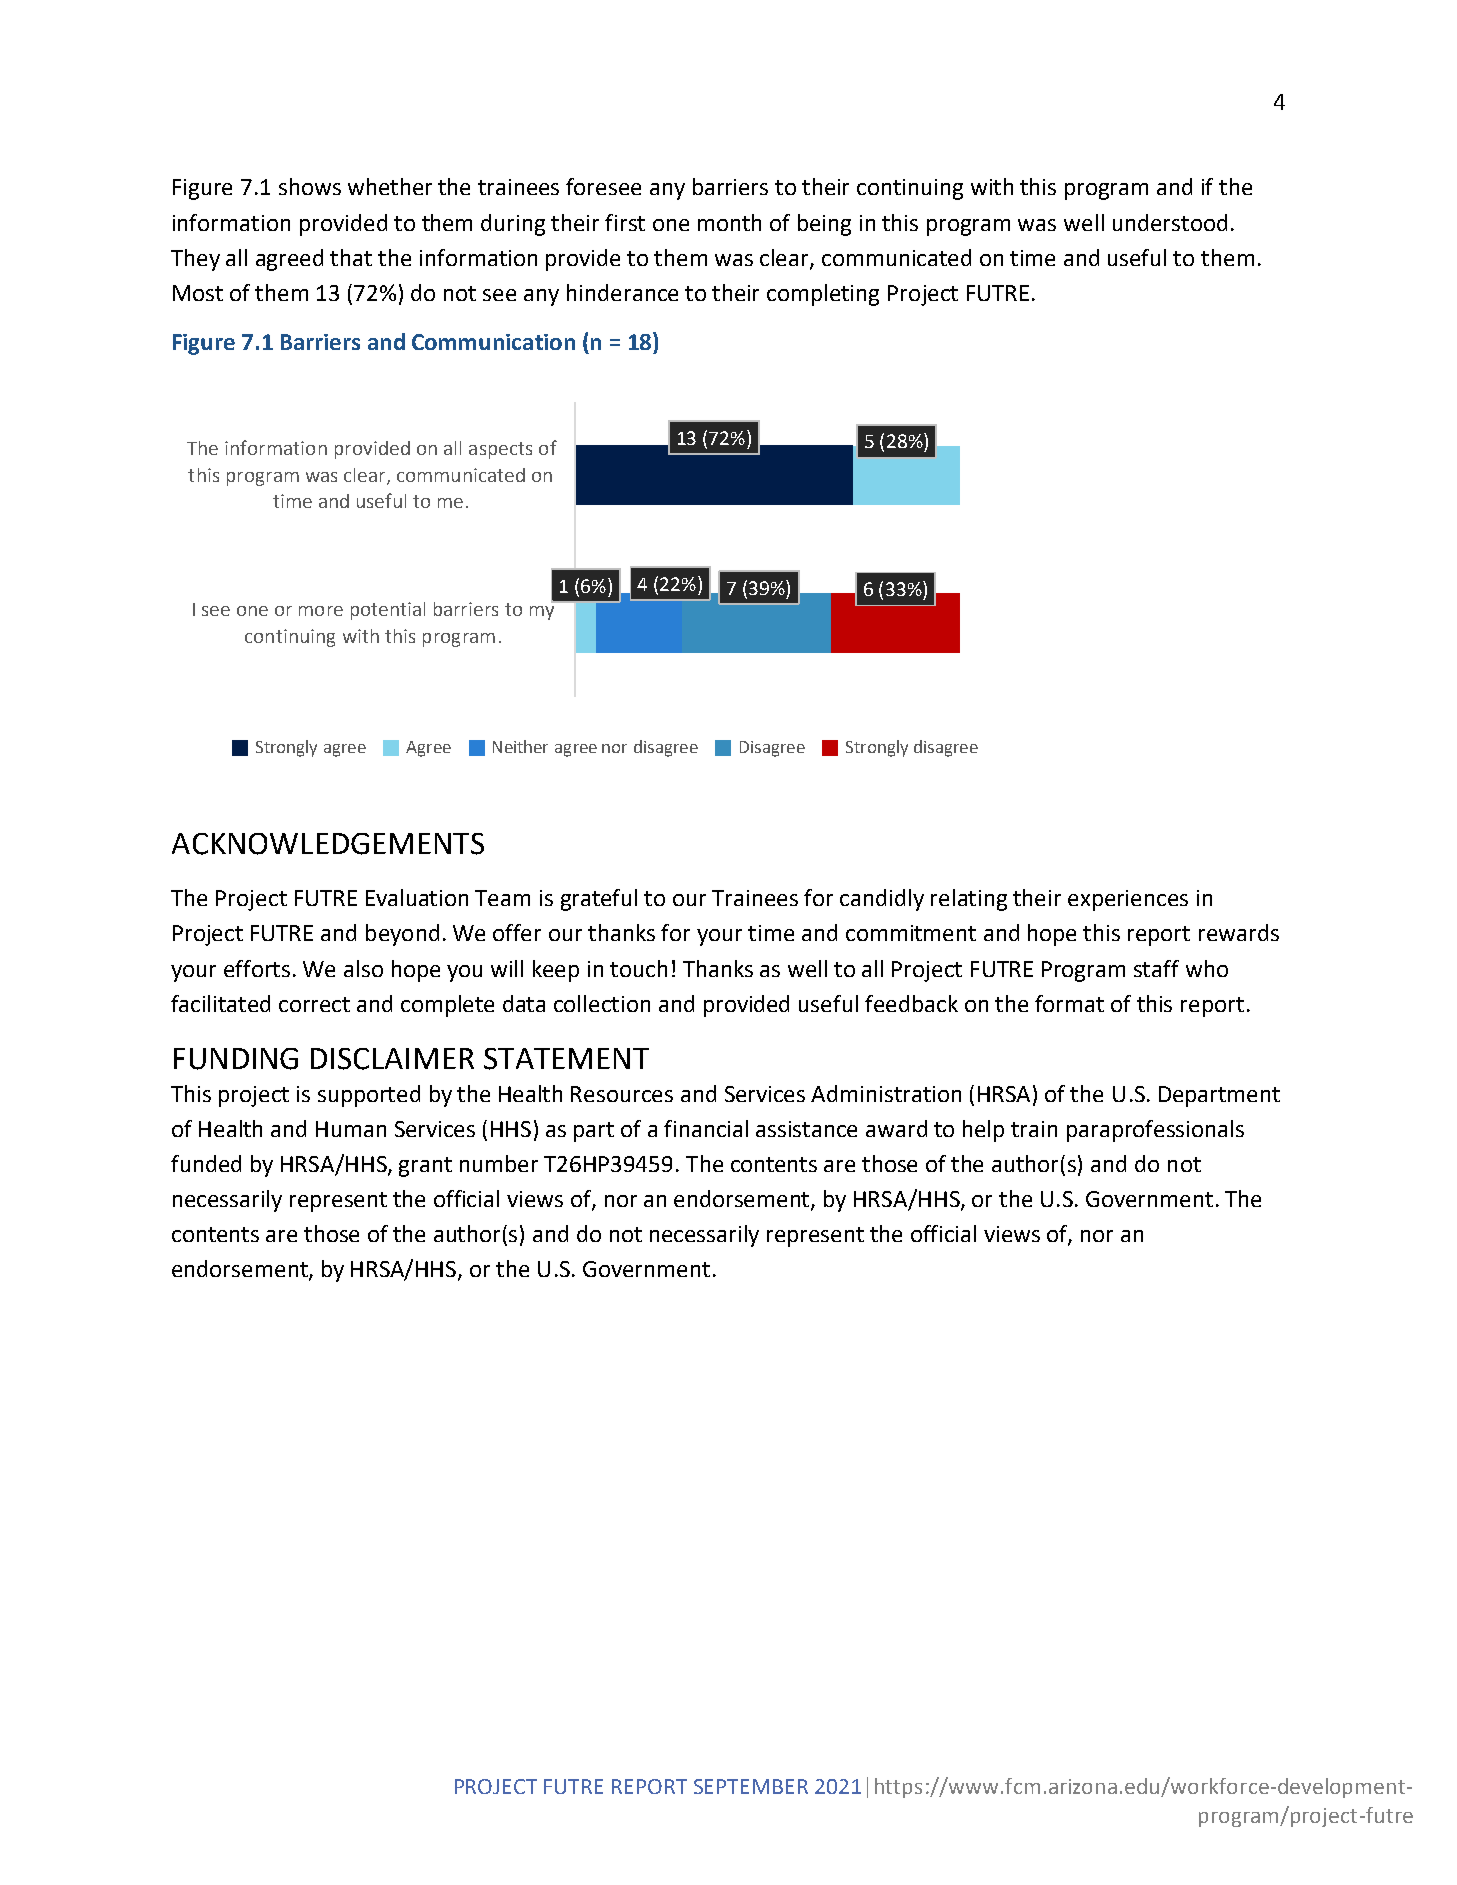  I want to click on SEPTEMBER, so click(751, 1786).
